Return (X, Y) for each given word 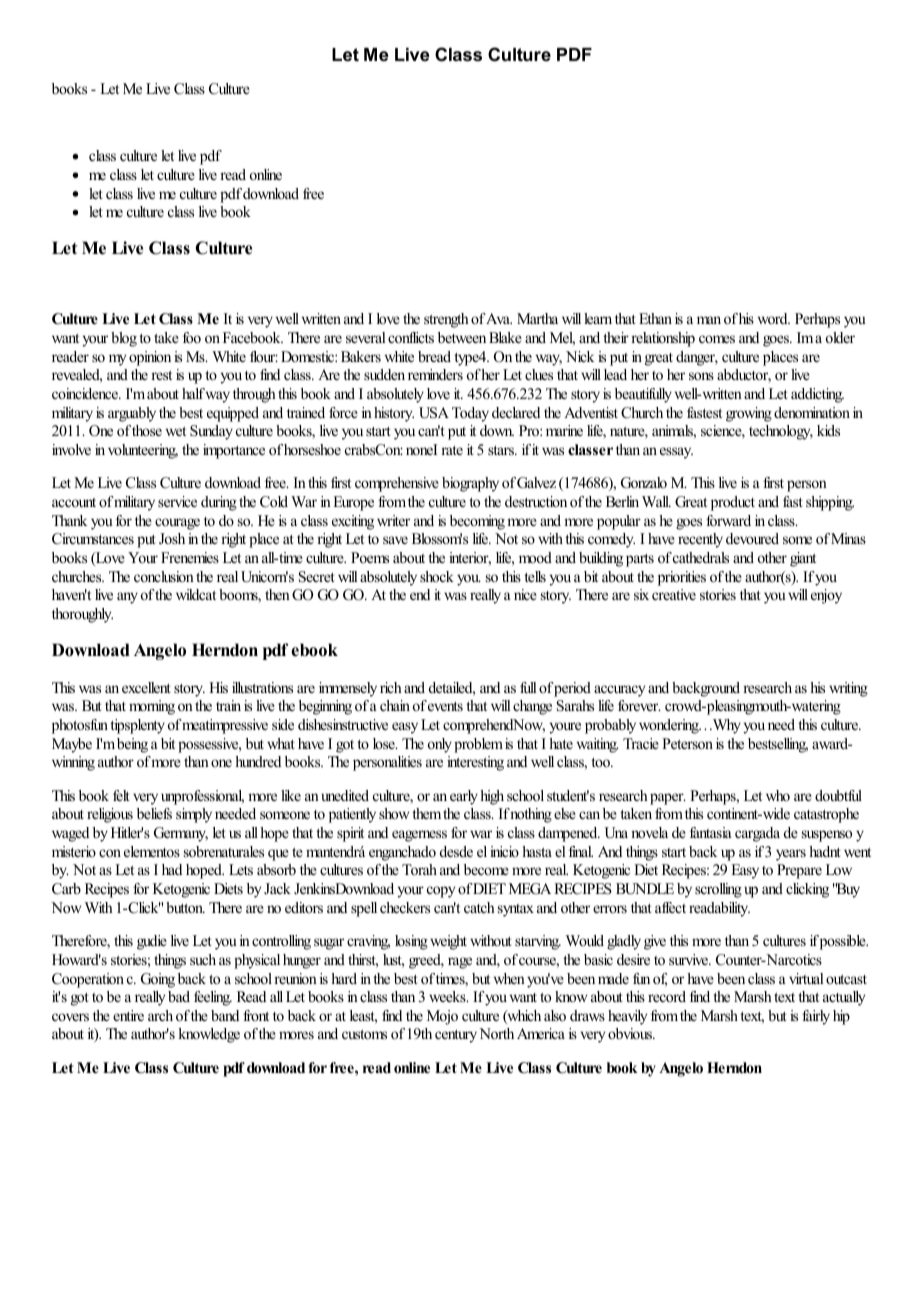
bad (179, 996)
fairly (816, 1017)
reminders (435, 374)
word (774, 318)
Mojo (442, 1017)
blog (124, 339)
